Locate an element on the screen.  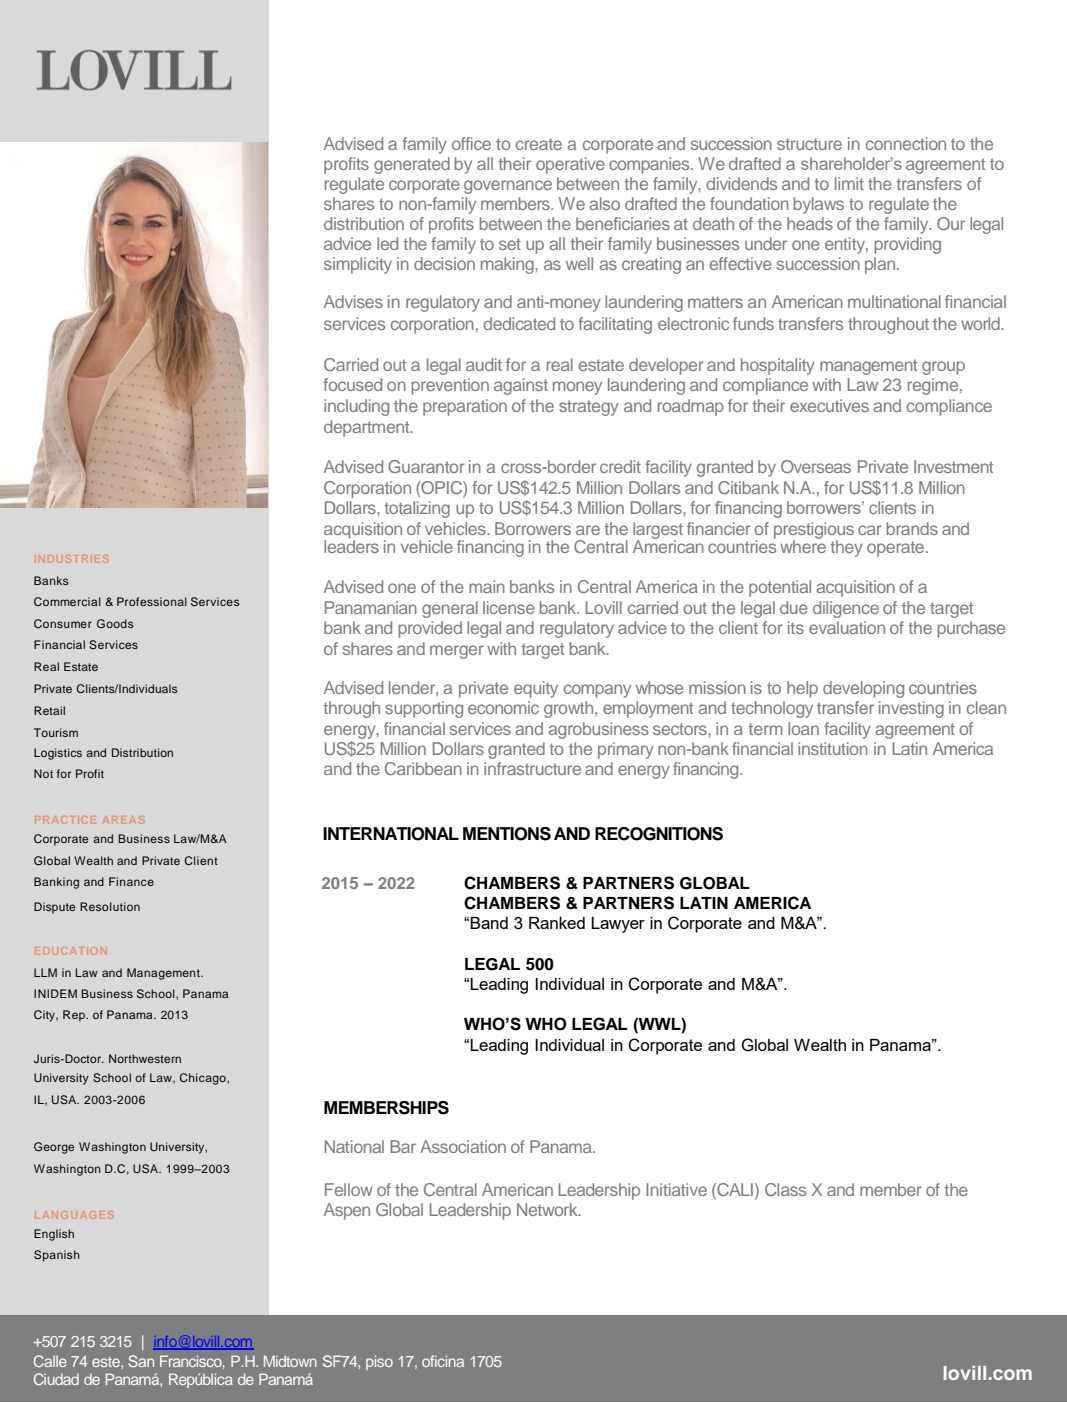
operate is located at coordinates (897, 549).
